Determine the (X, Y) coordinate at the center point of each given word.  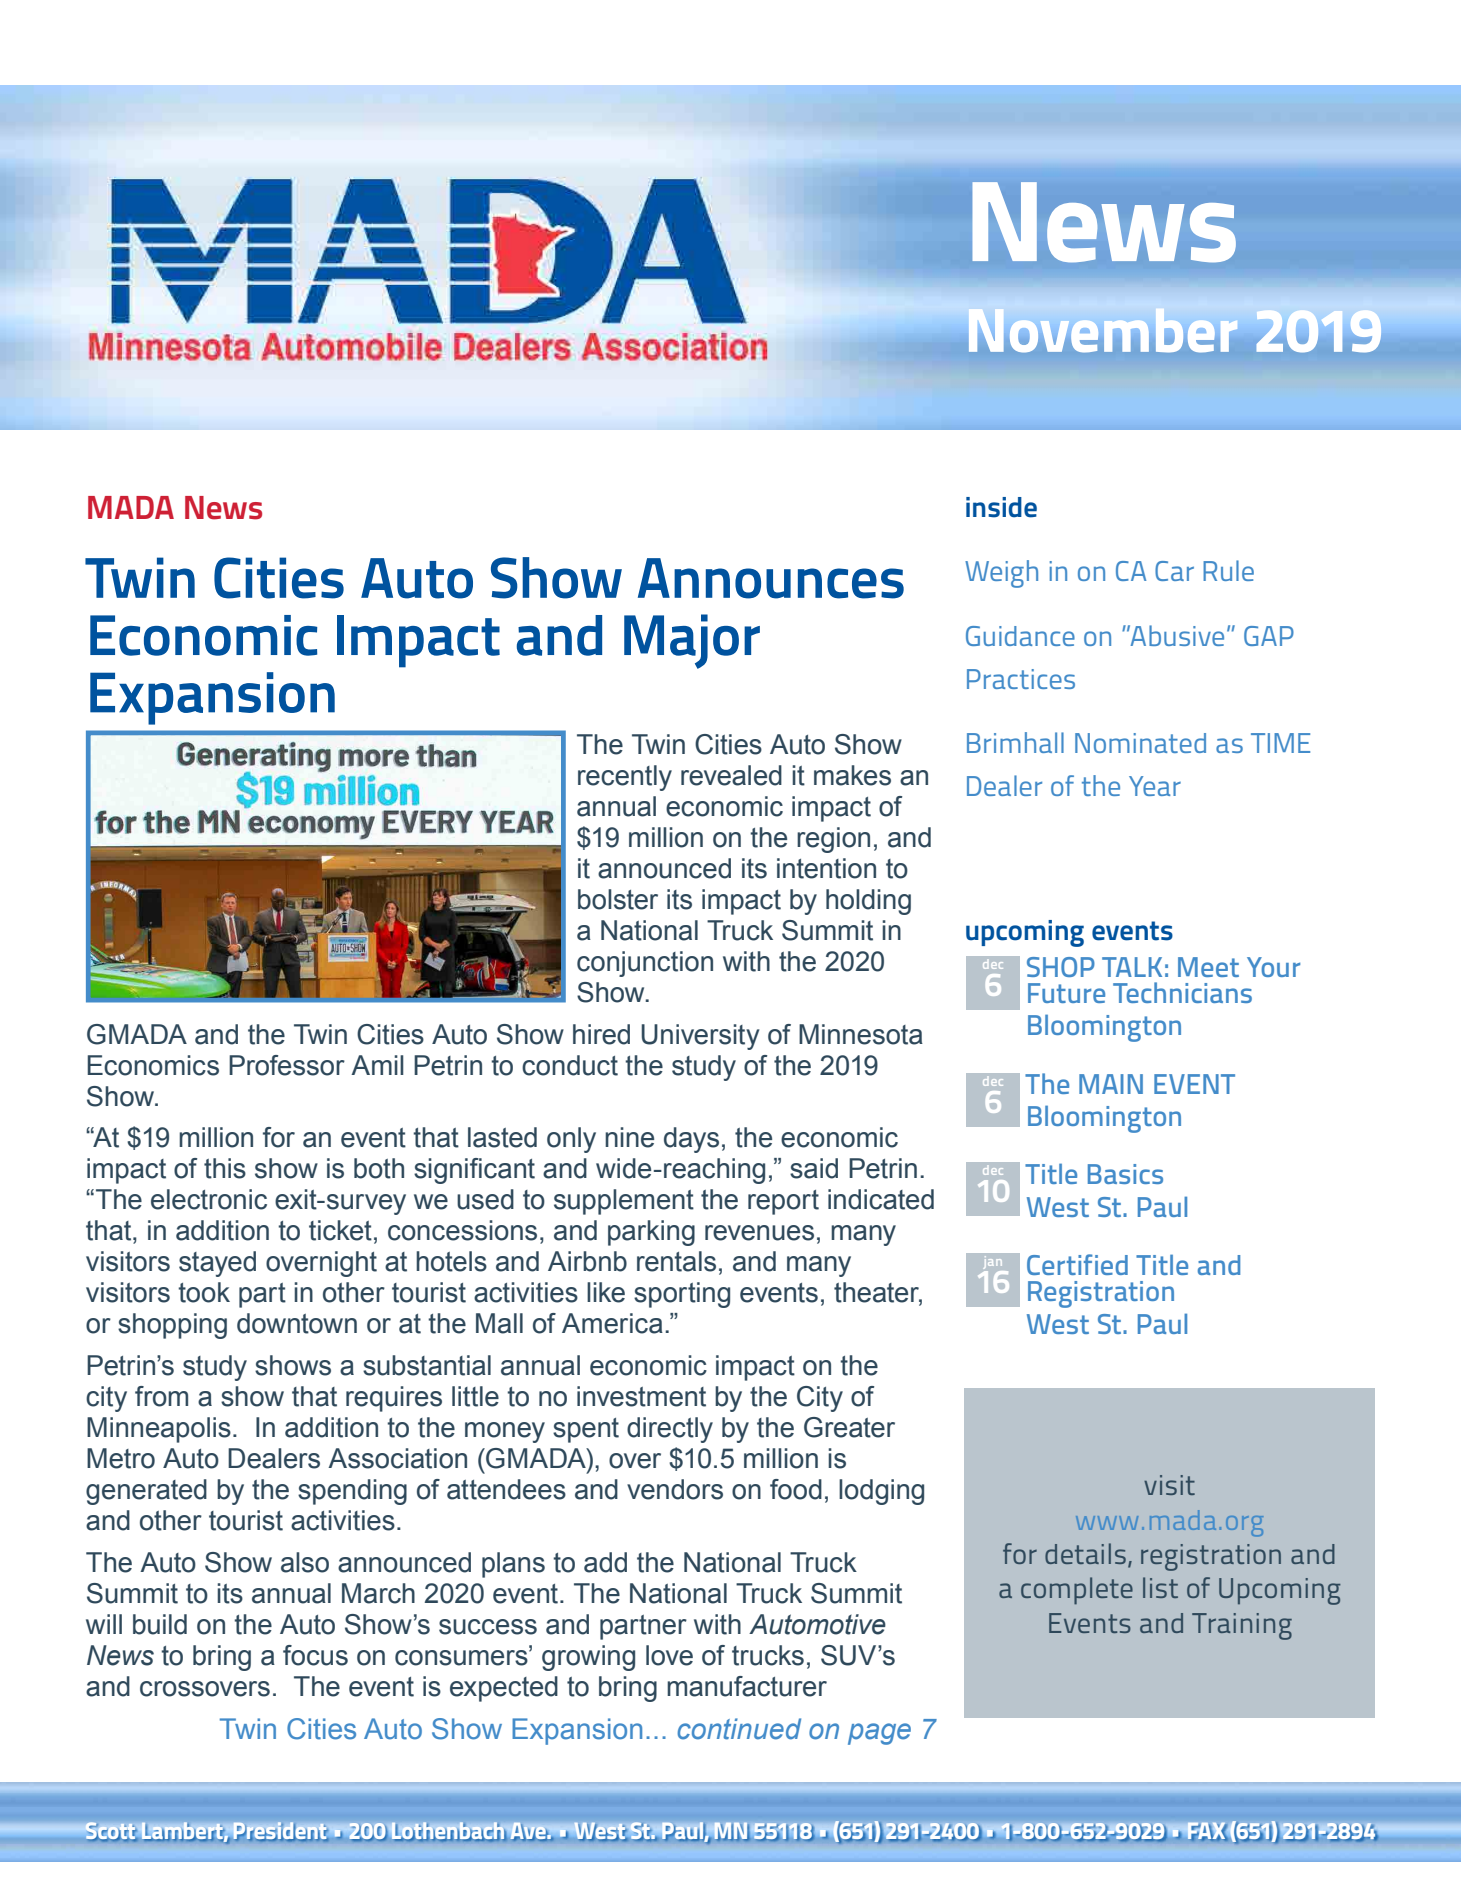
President (279, 1831)
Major (692, 641)
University (700, 1037)
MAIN (1111, 1084)
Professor (287, 1065)
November (1103, 330)
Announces (771, 578)
